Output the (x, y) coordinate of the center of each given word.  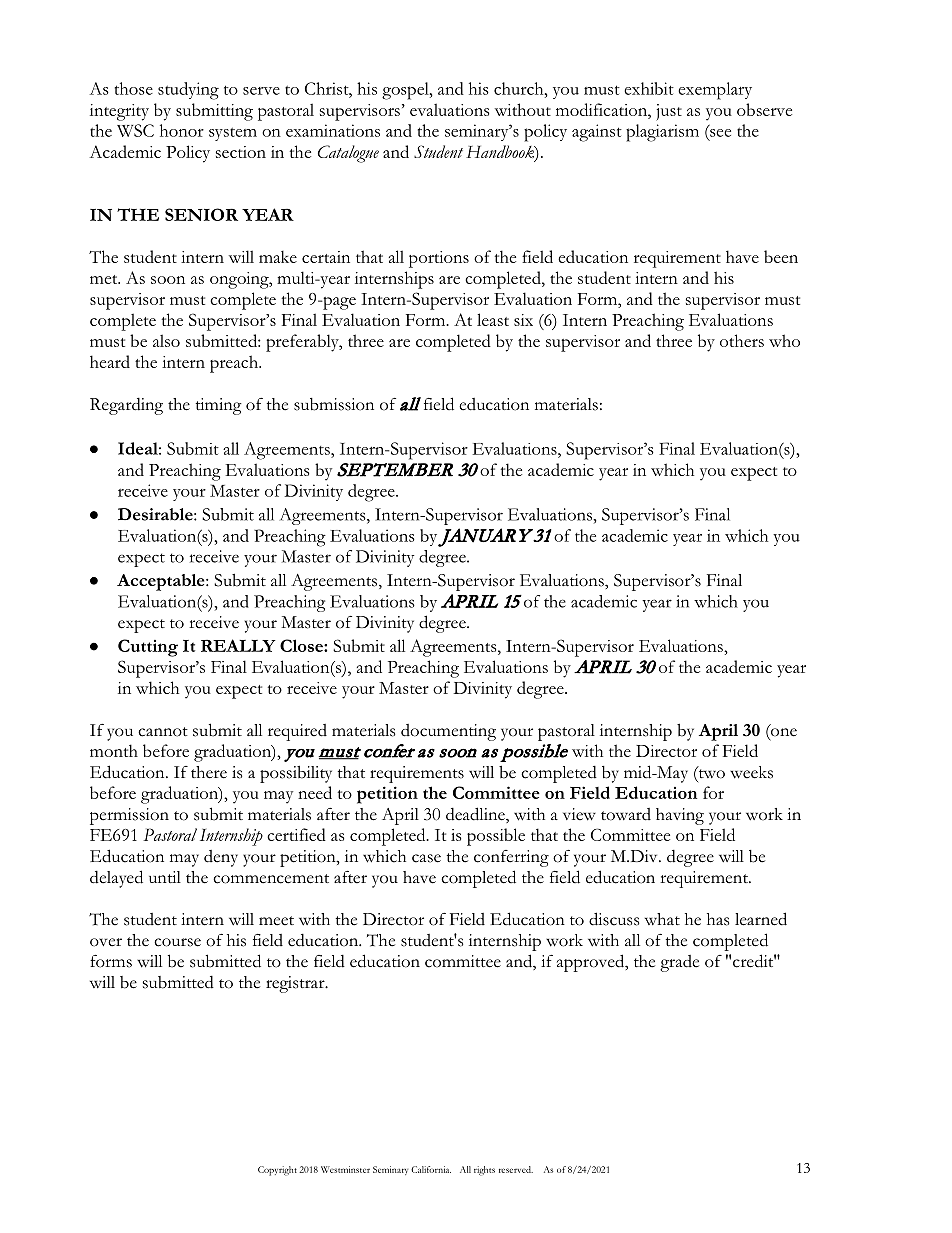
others (742, 340)
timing (219, 406)
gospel (406, 91)
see (720, 133)
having (680, 816)
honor (182, 130)
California (431, 1169)
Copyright (277, 1171)
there (209, 772)
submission (334, 404)
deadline (476, 815)
